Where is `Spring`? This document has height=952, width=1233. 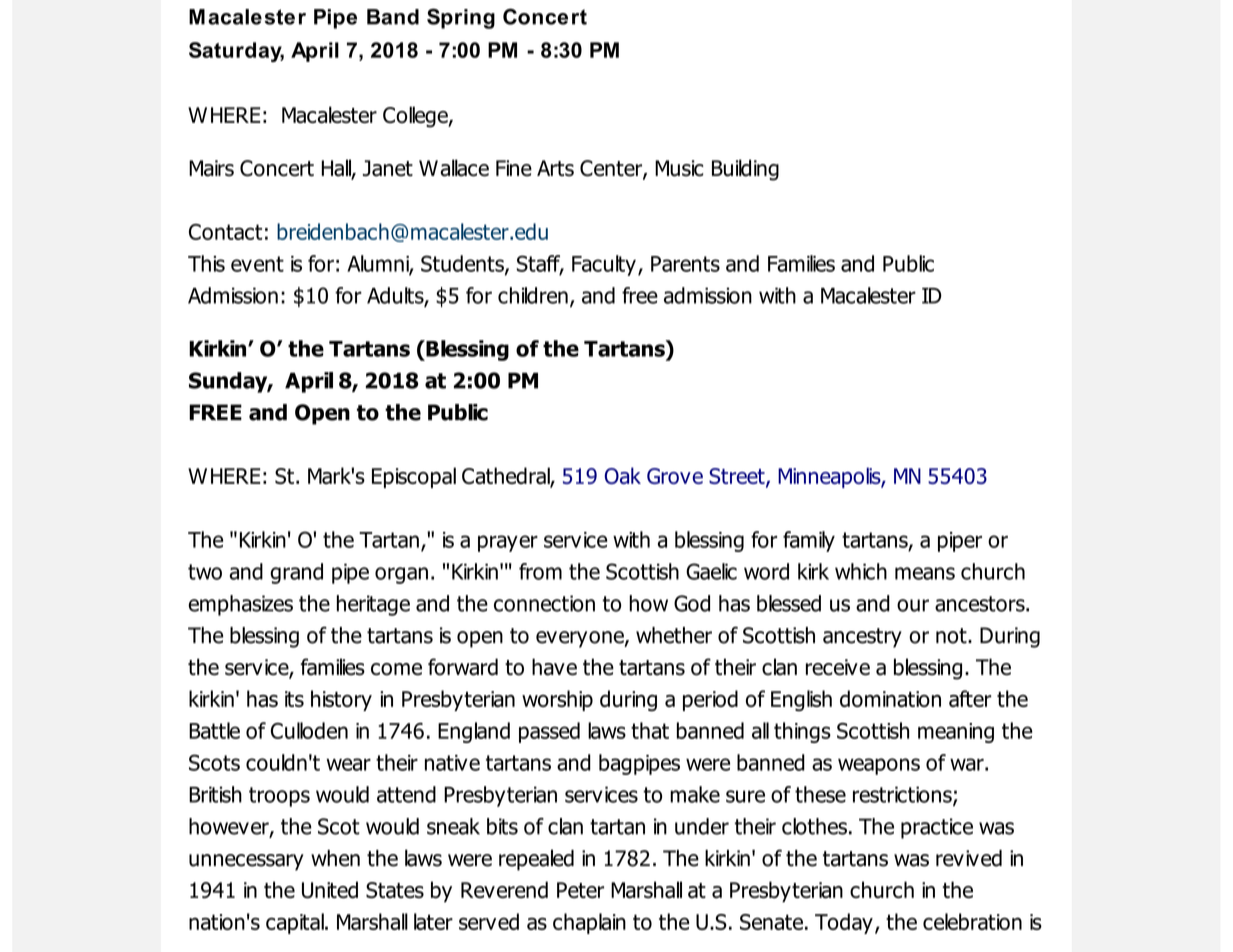
Spring is located at coordinates (461, 18).
